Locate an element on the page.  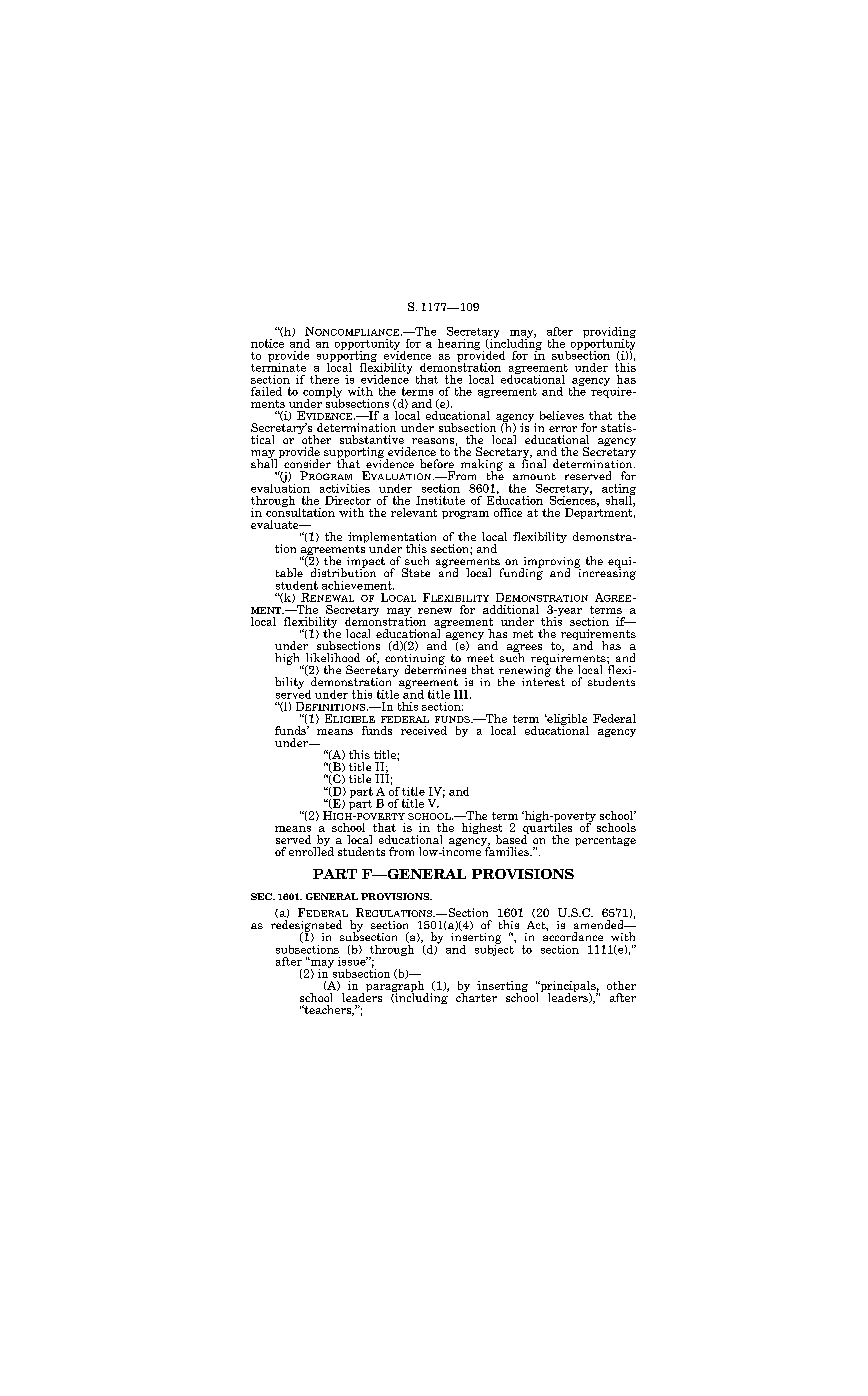
improving is located at coordinates (551, 563).
